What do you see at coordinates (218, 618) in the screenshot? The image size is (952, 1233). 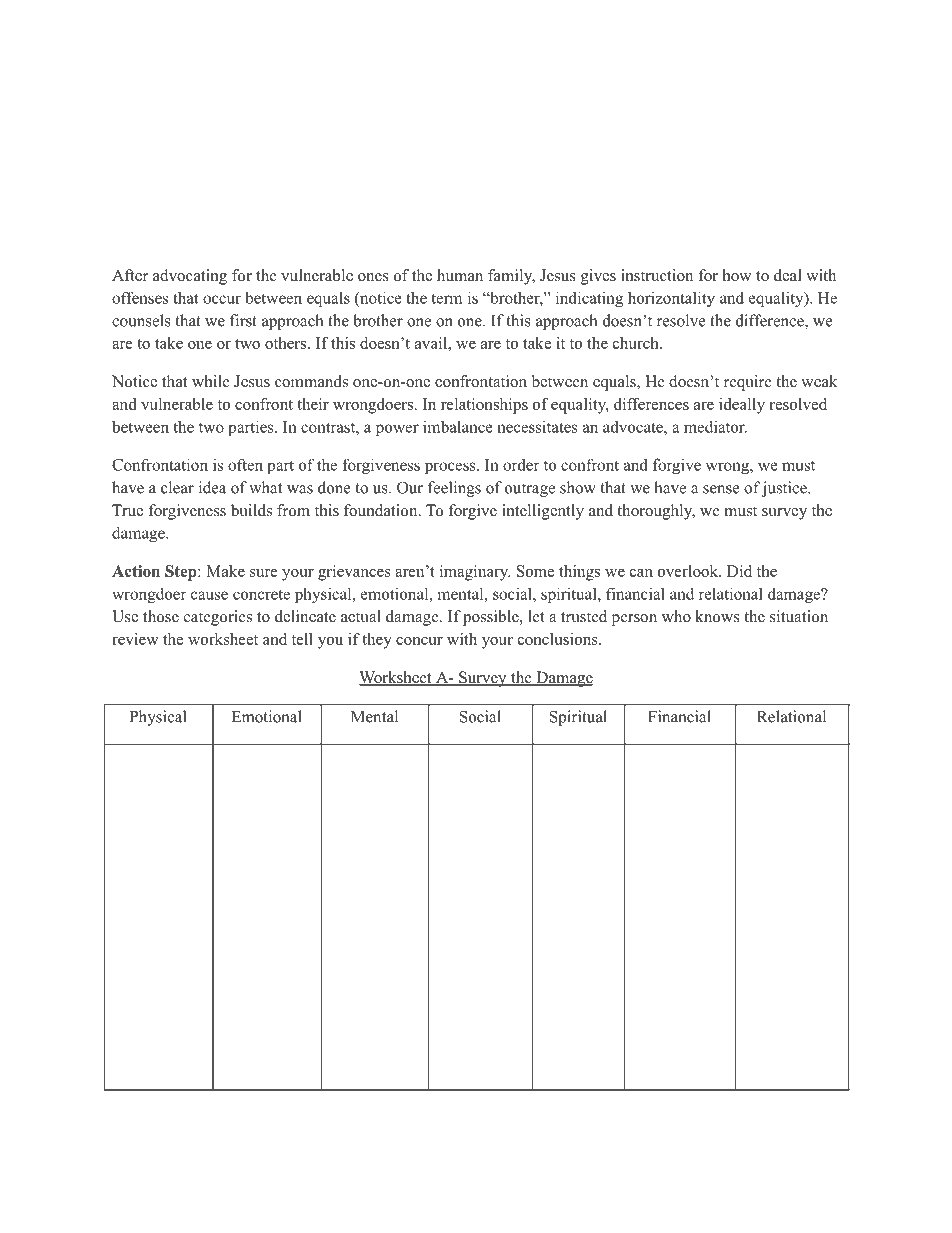 I see `categories` at bounding box center [218, 618].
